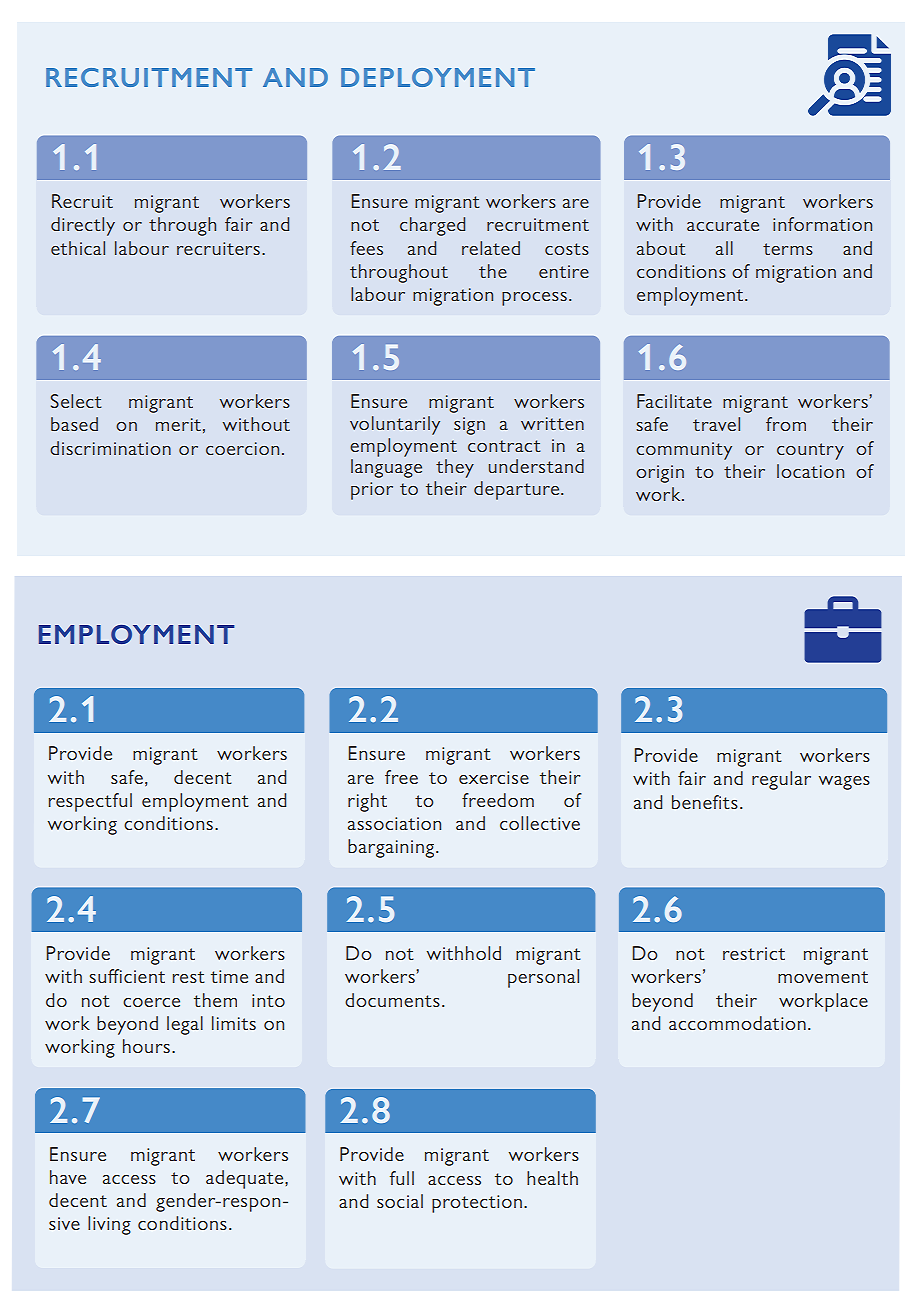 Image resolution: width=924 pixels, height=1307 pixels. I want to click on accurate, so click(723, 225).
